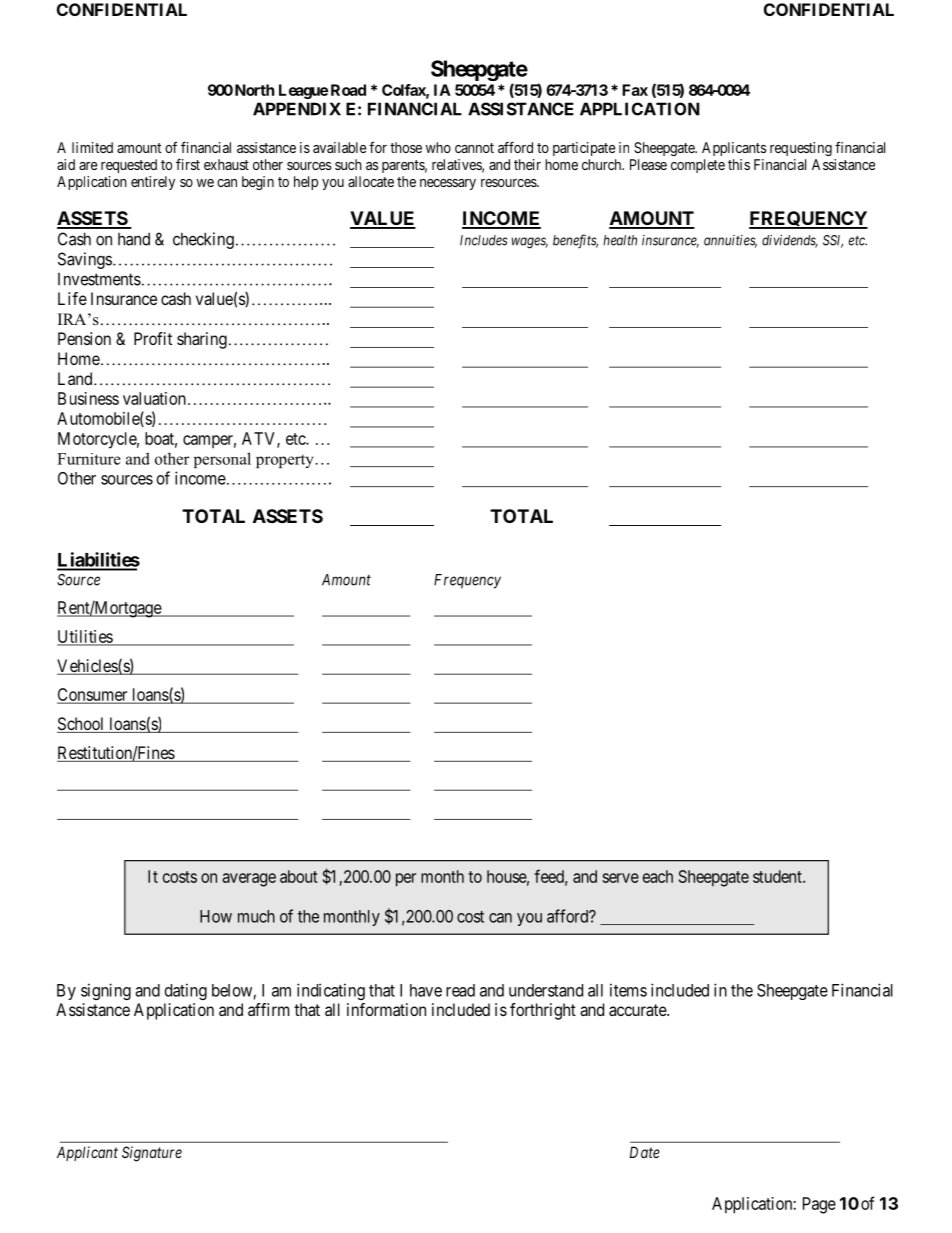 The image size is (952, 1233). I want to click on personal, so click(222, 460).
